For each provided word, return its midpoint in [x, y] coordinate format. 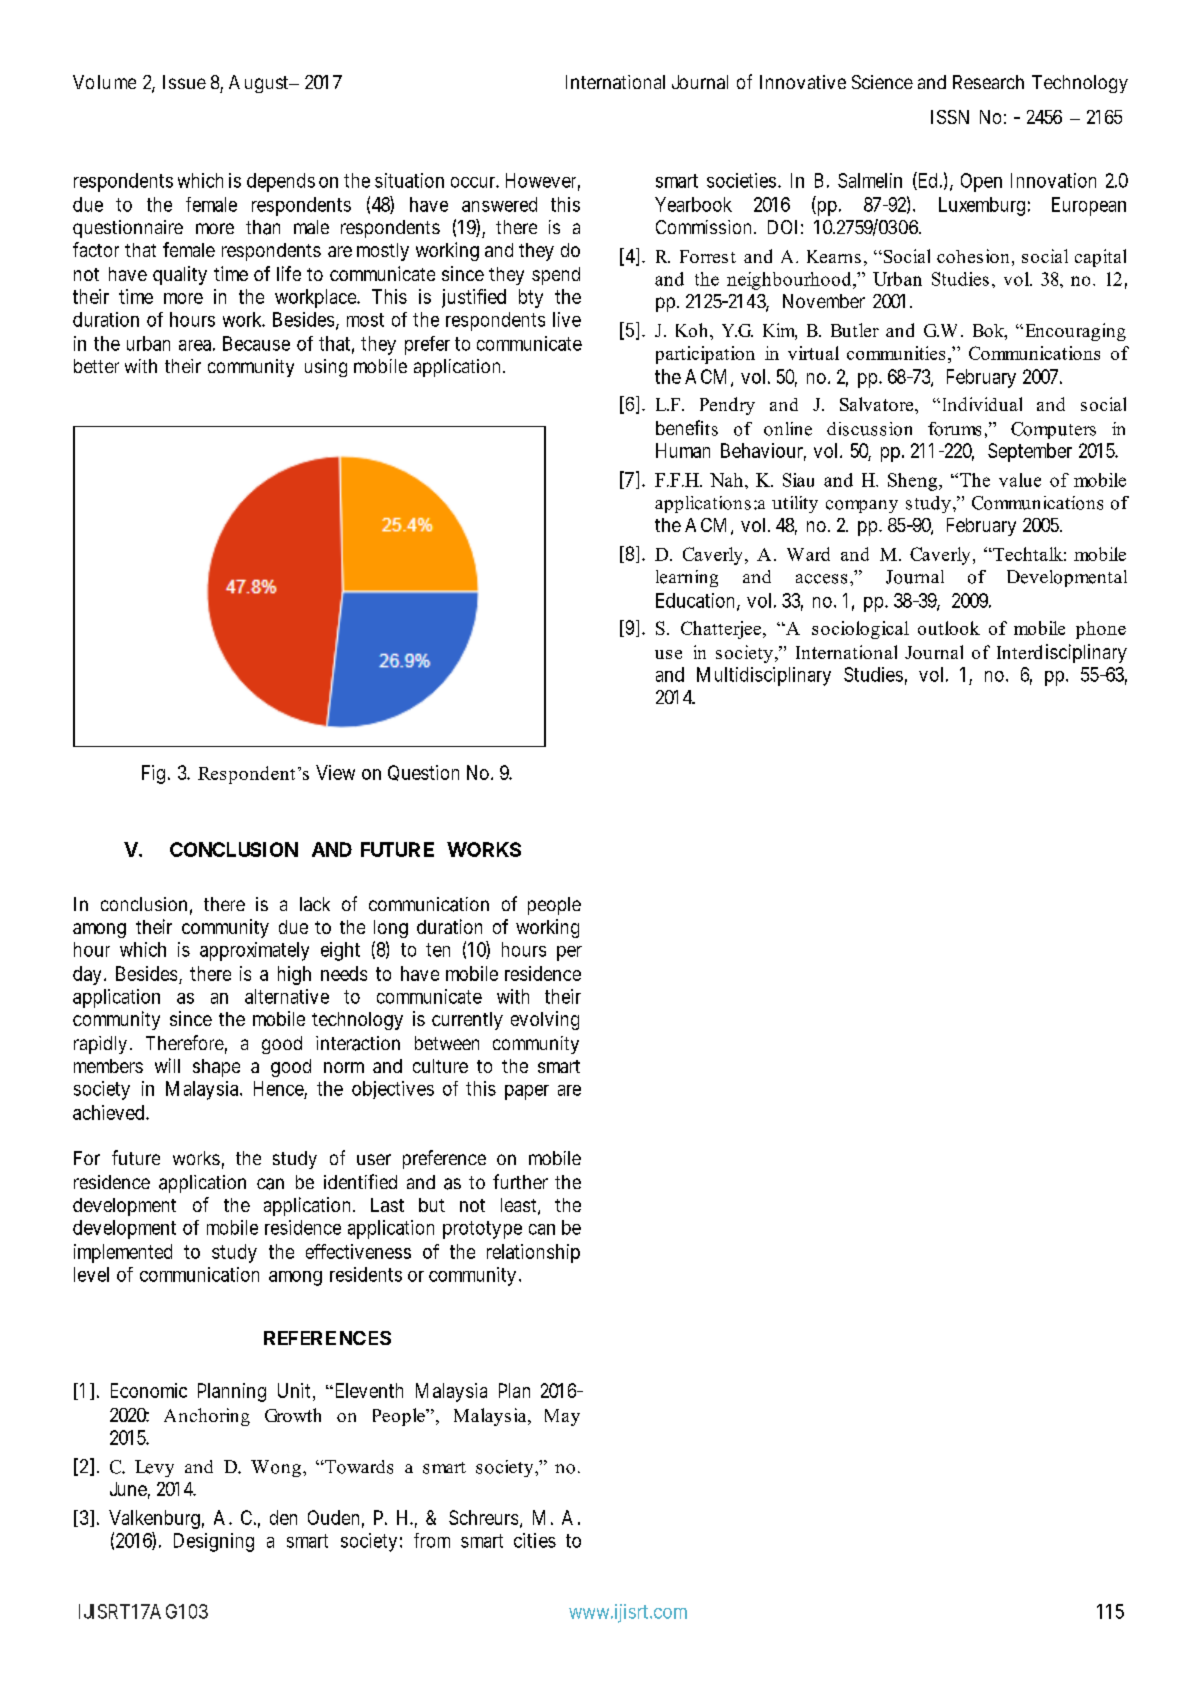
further [520, 1181]
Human [683, 450]
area [195, 345]
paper [527, 1092]
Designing [214, 1542]
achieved [110, 1112]
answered [499, 204]
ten [438, 950]
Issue [184, 82]
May [562, 1417]
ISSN [950, 117]
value [1020, 480]
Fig [153, 774]
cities [535, 1540]
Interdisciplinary [1062, 653]
